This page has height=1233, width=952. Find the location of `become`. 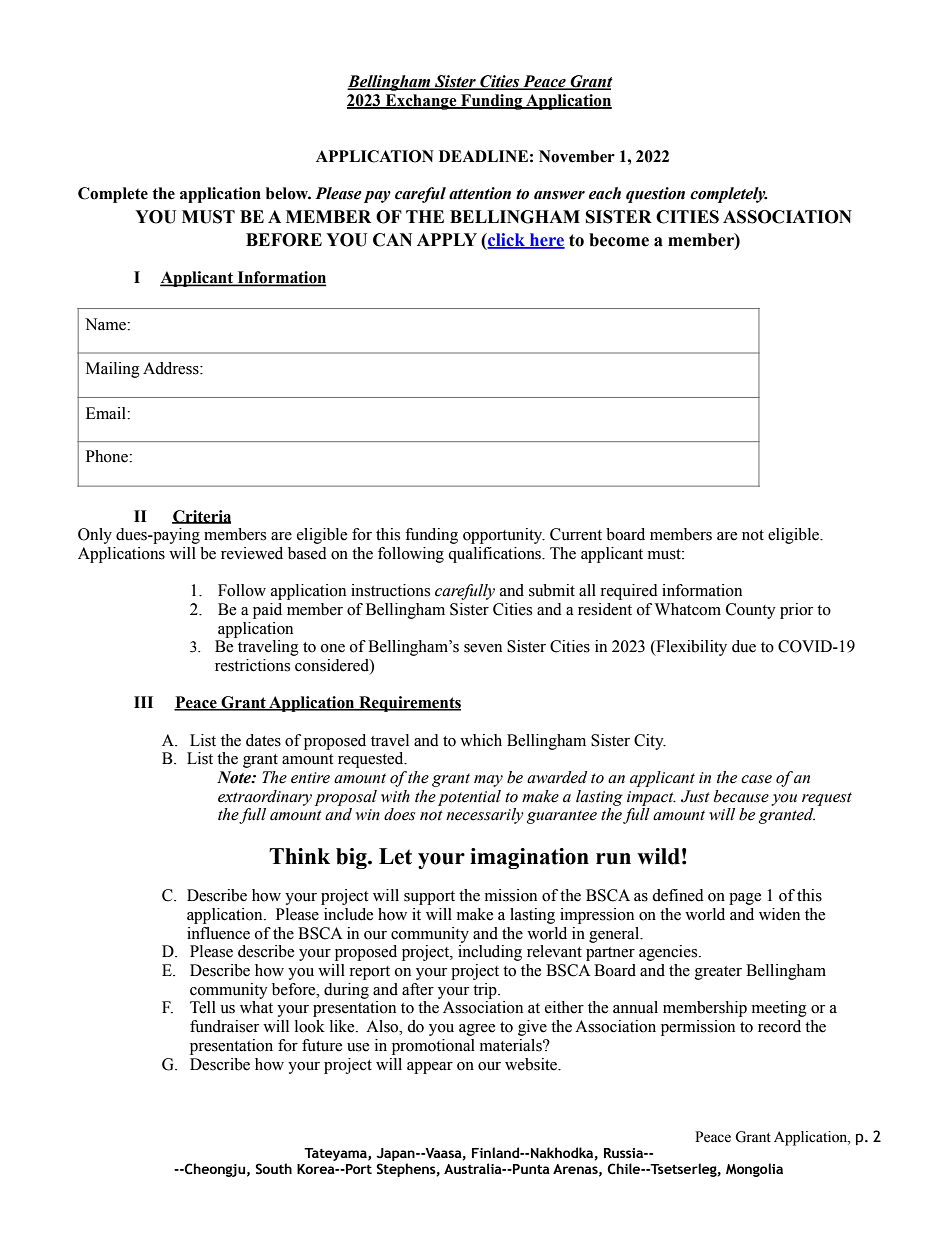

become is located at coordinates (619, 240).
